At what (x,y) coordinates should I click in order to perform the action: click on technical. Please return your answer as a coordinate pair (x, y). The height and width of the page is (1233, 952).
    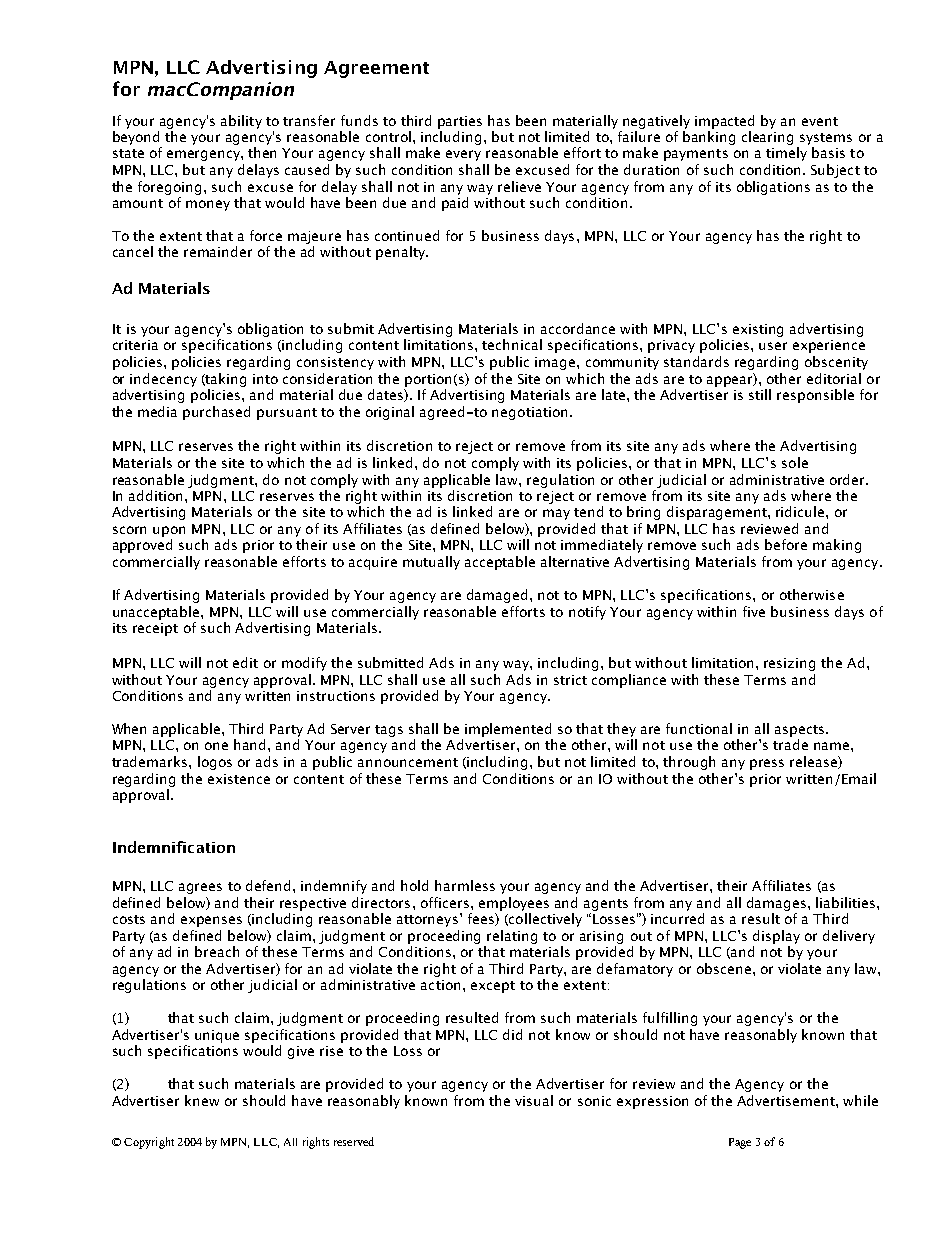
    Looking at the image, I should click on (512, 344).
